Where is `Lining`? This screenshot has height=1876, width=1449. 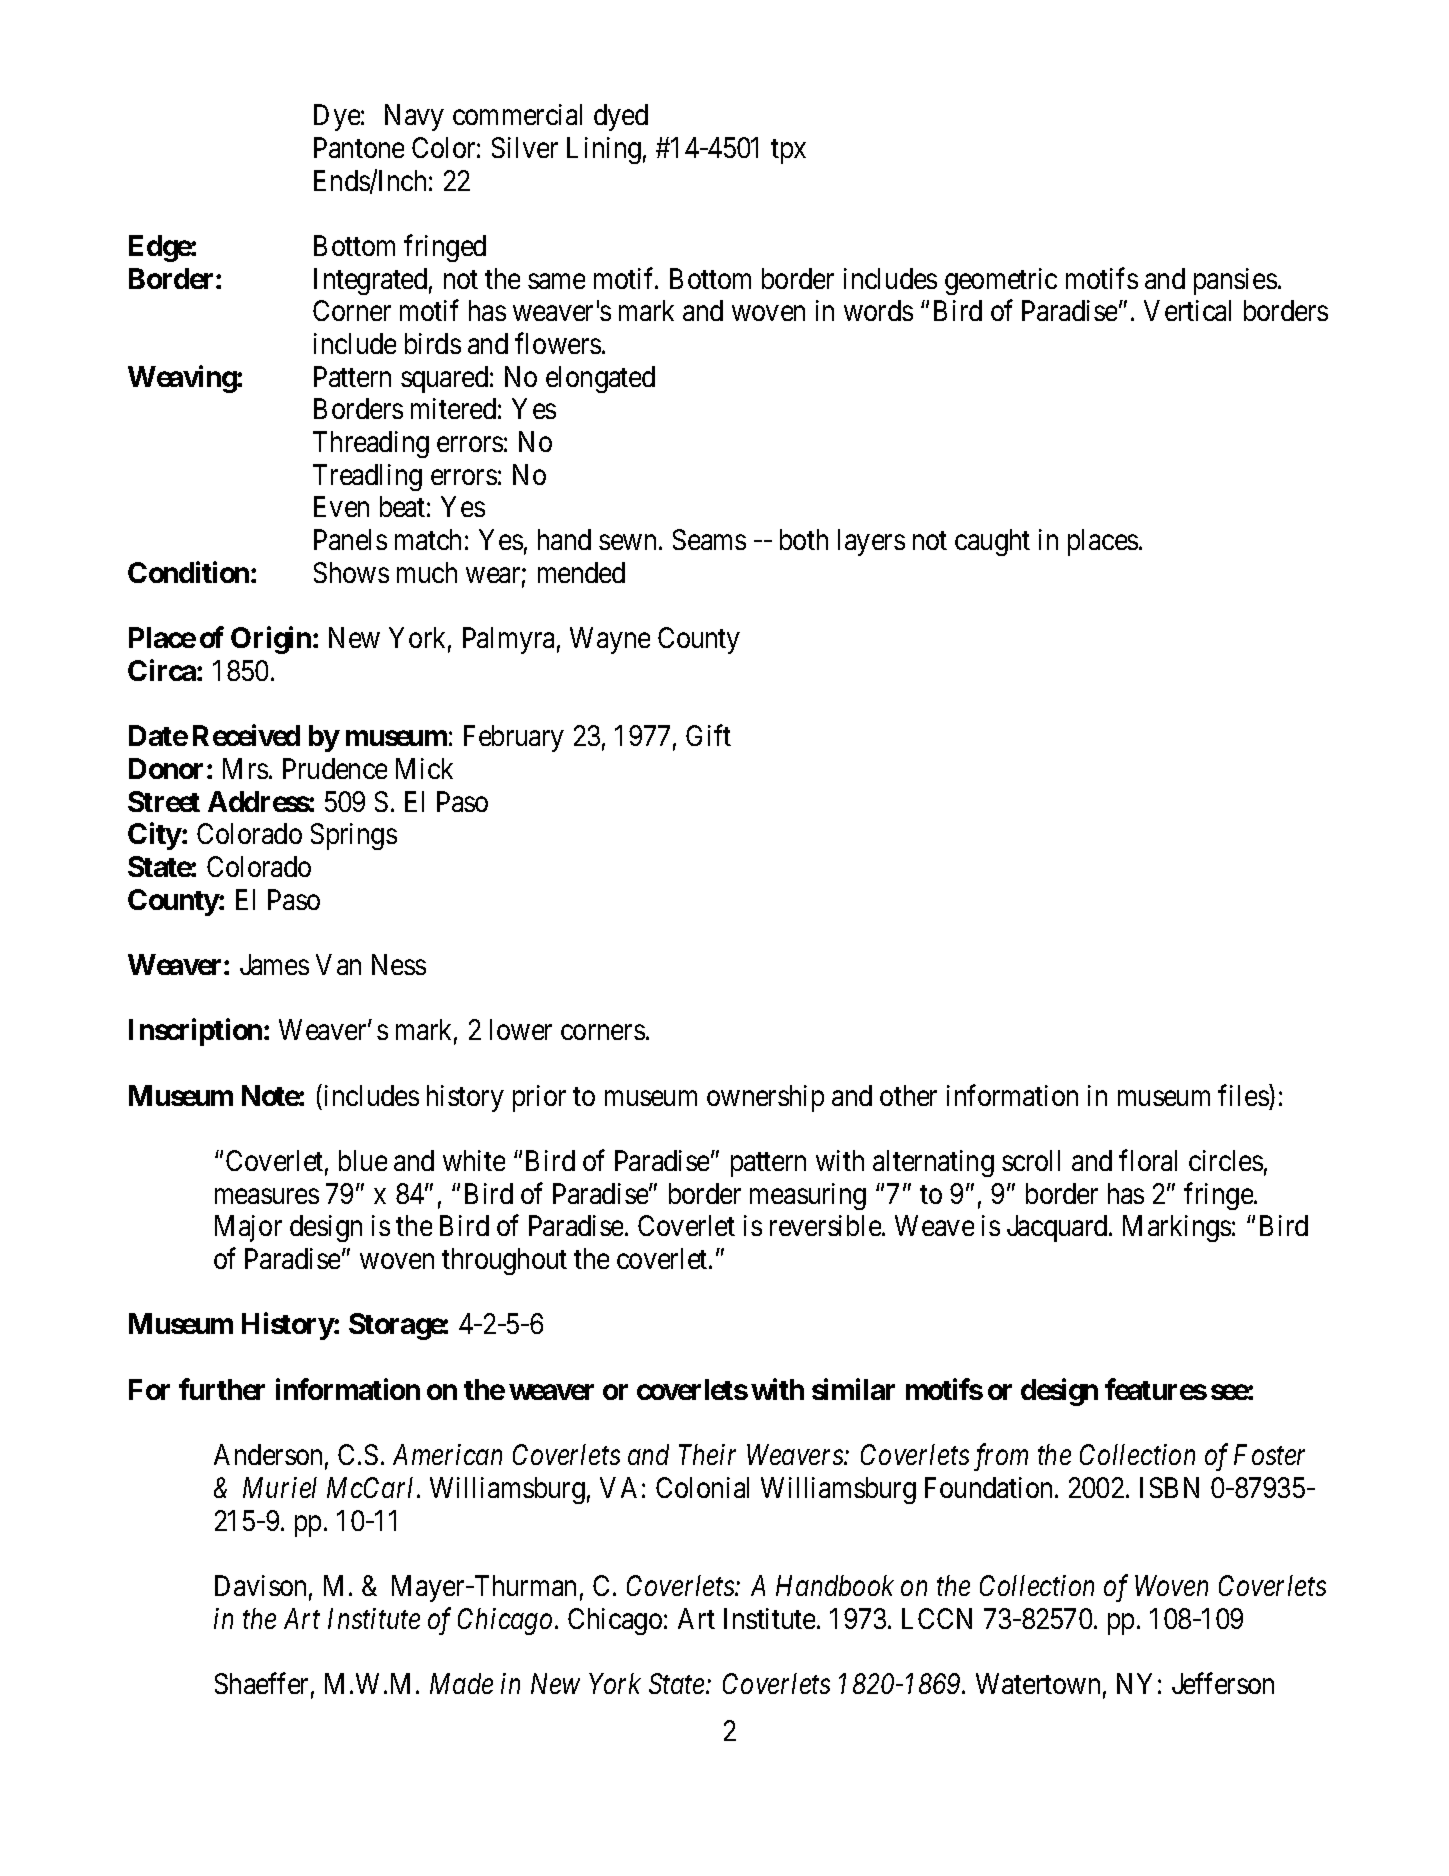 Lining is located at coordinates (604, 150).
